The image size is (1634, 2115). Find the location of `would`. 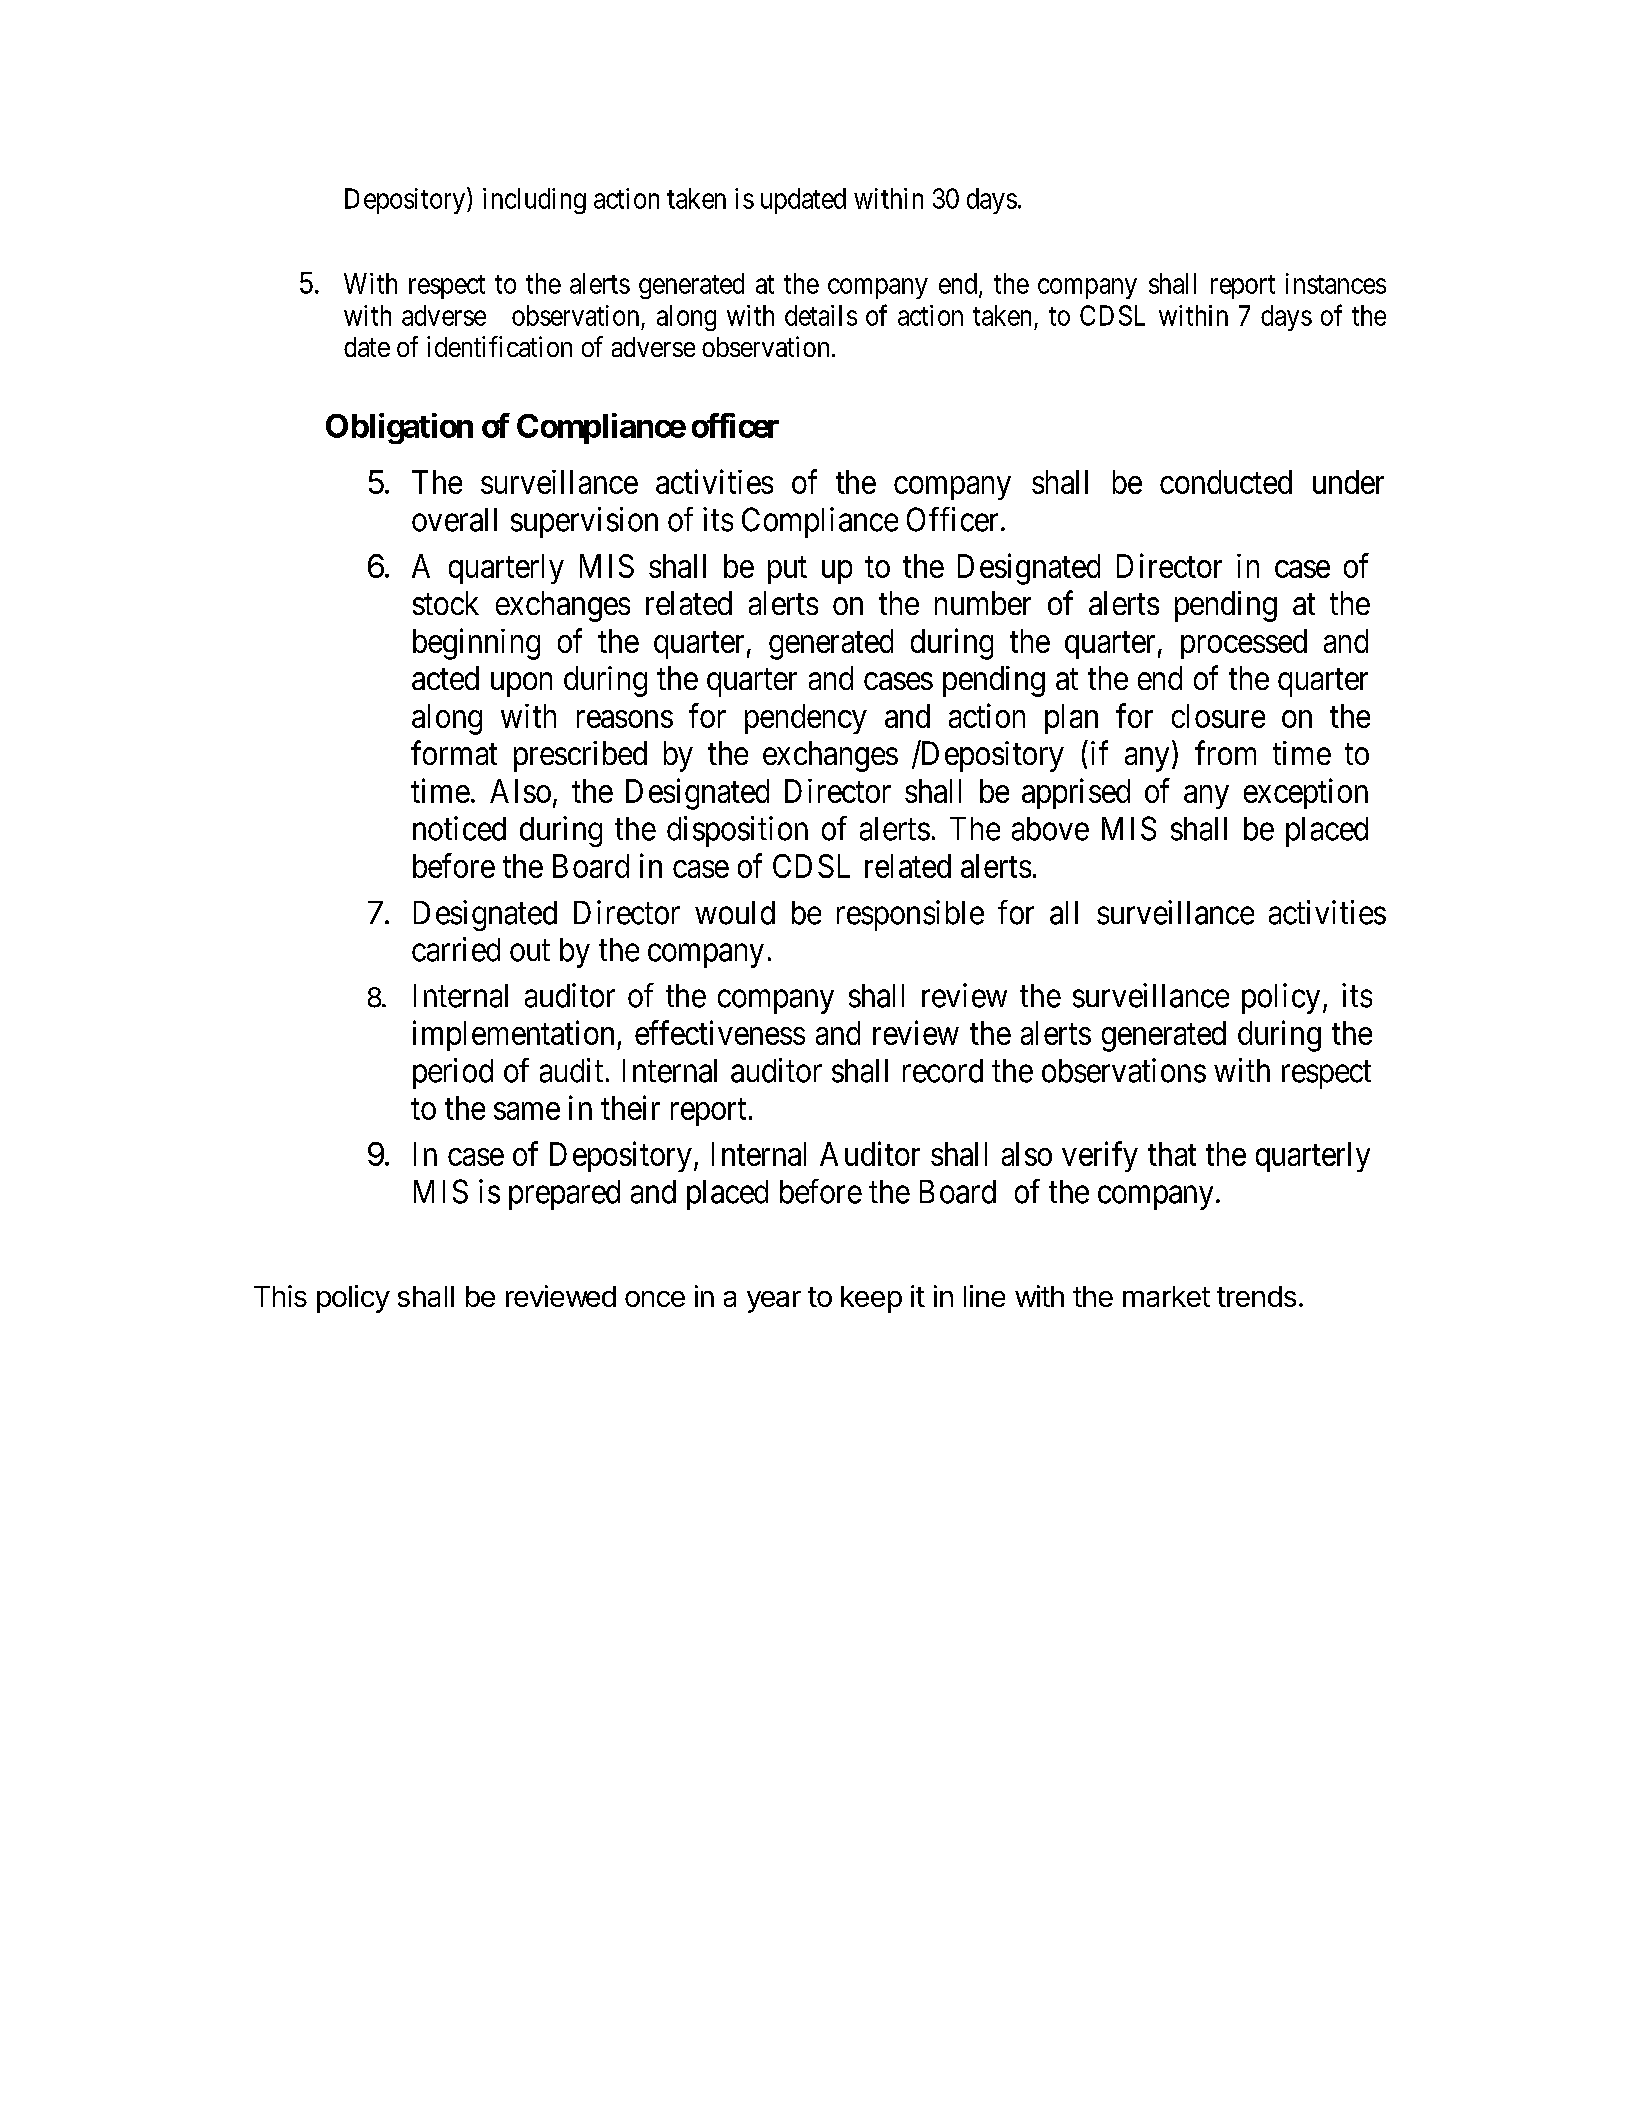

would is located at coordinates (735, 913).
